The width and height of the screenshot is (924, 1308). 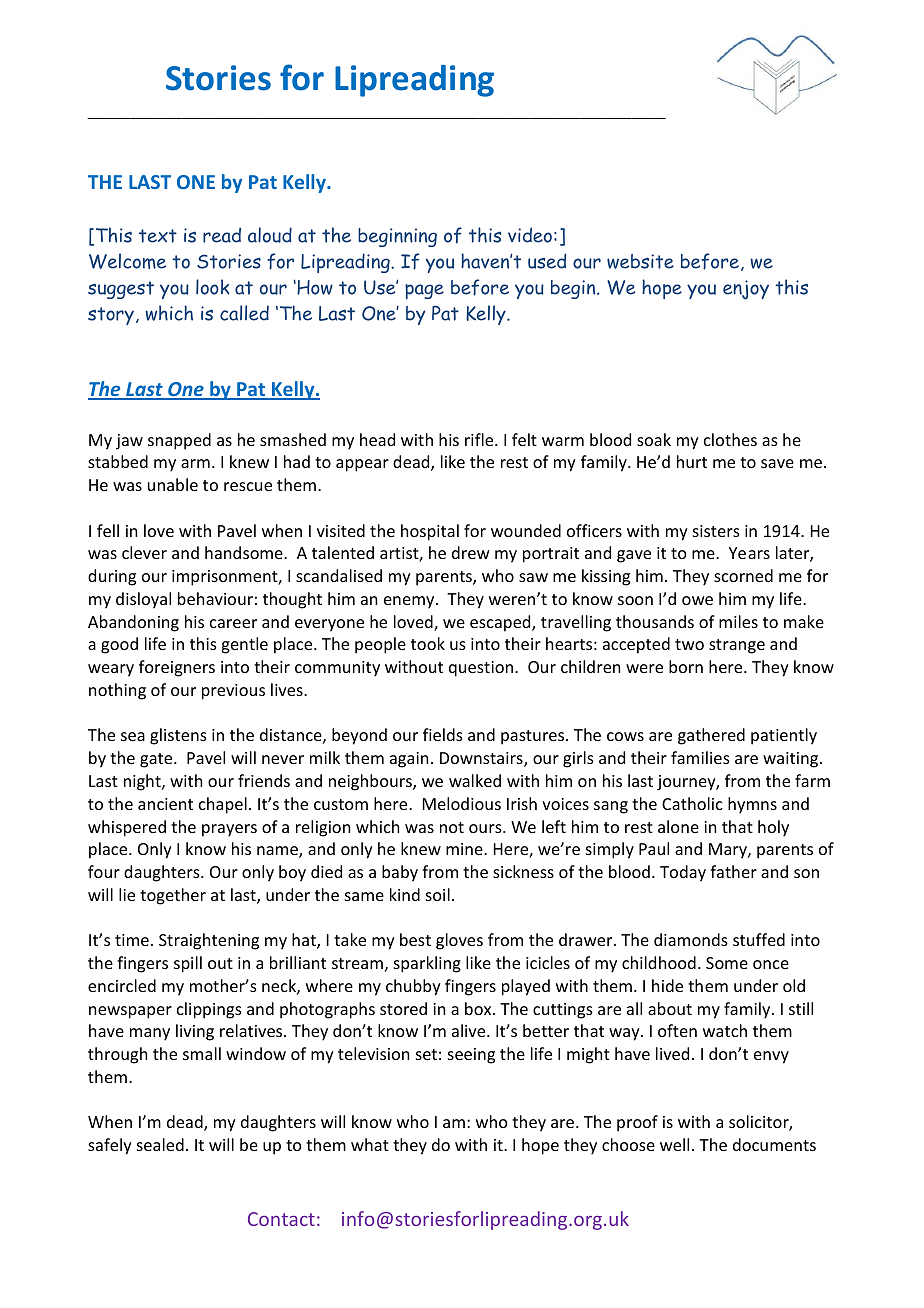 What do you see at coordinates (743, 575) in the screenshot?
I see `scorned` at bounding box center [743, 575].
